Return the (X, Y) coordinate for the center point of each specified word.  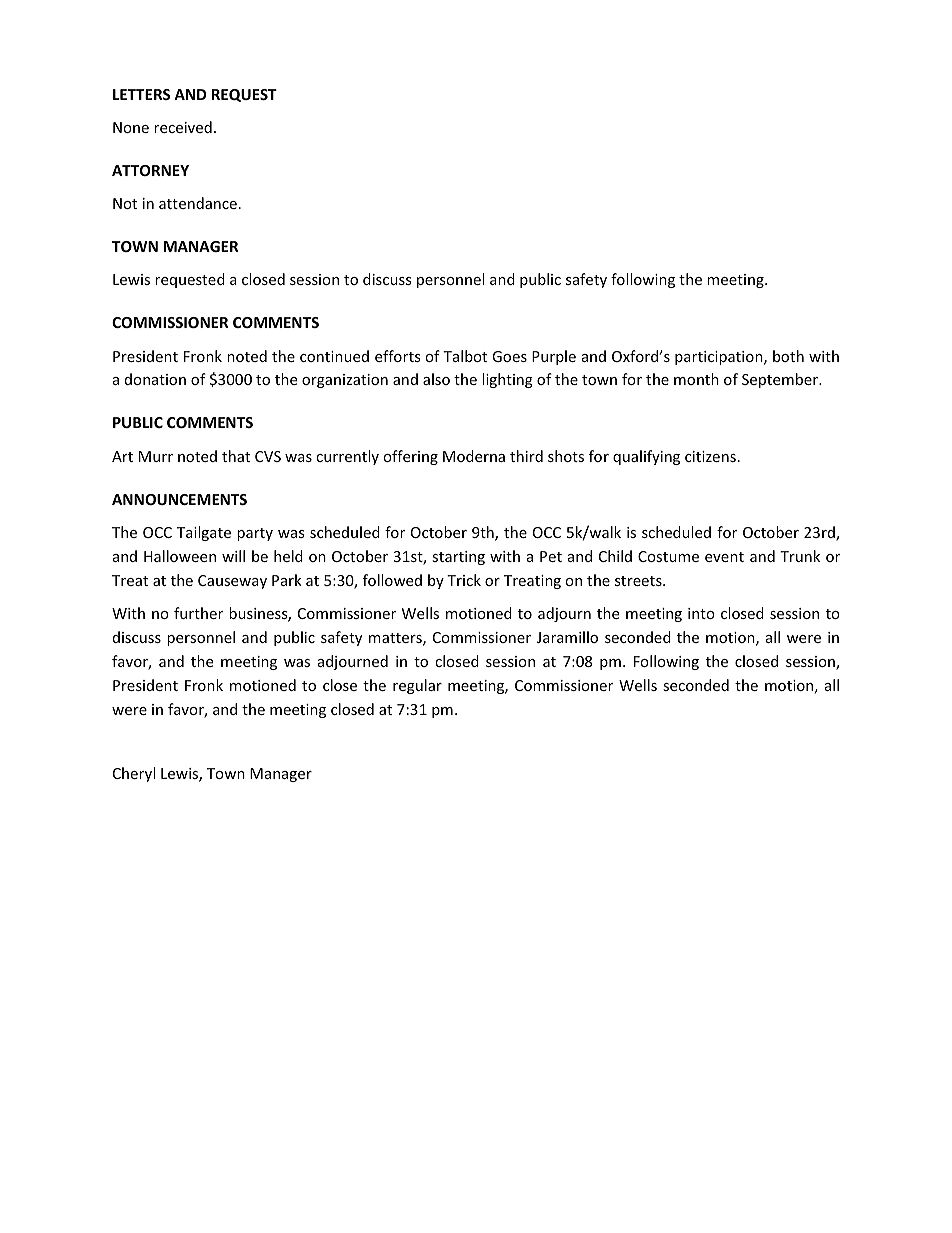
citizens (710, 456)
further (198, 613)
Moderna (474, 456)
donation (155, 379)
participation (720, 358)
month (696, 379)
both (788, 356)
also (436, 379)
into (701, 613)
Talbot (465, 356)
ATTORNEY (150, 170)
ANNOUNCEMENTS (179, 499)
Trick (464, 580)
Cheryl (134, 774)
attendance (198, 203)
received (183, 127)
